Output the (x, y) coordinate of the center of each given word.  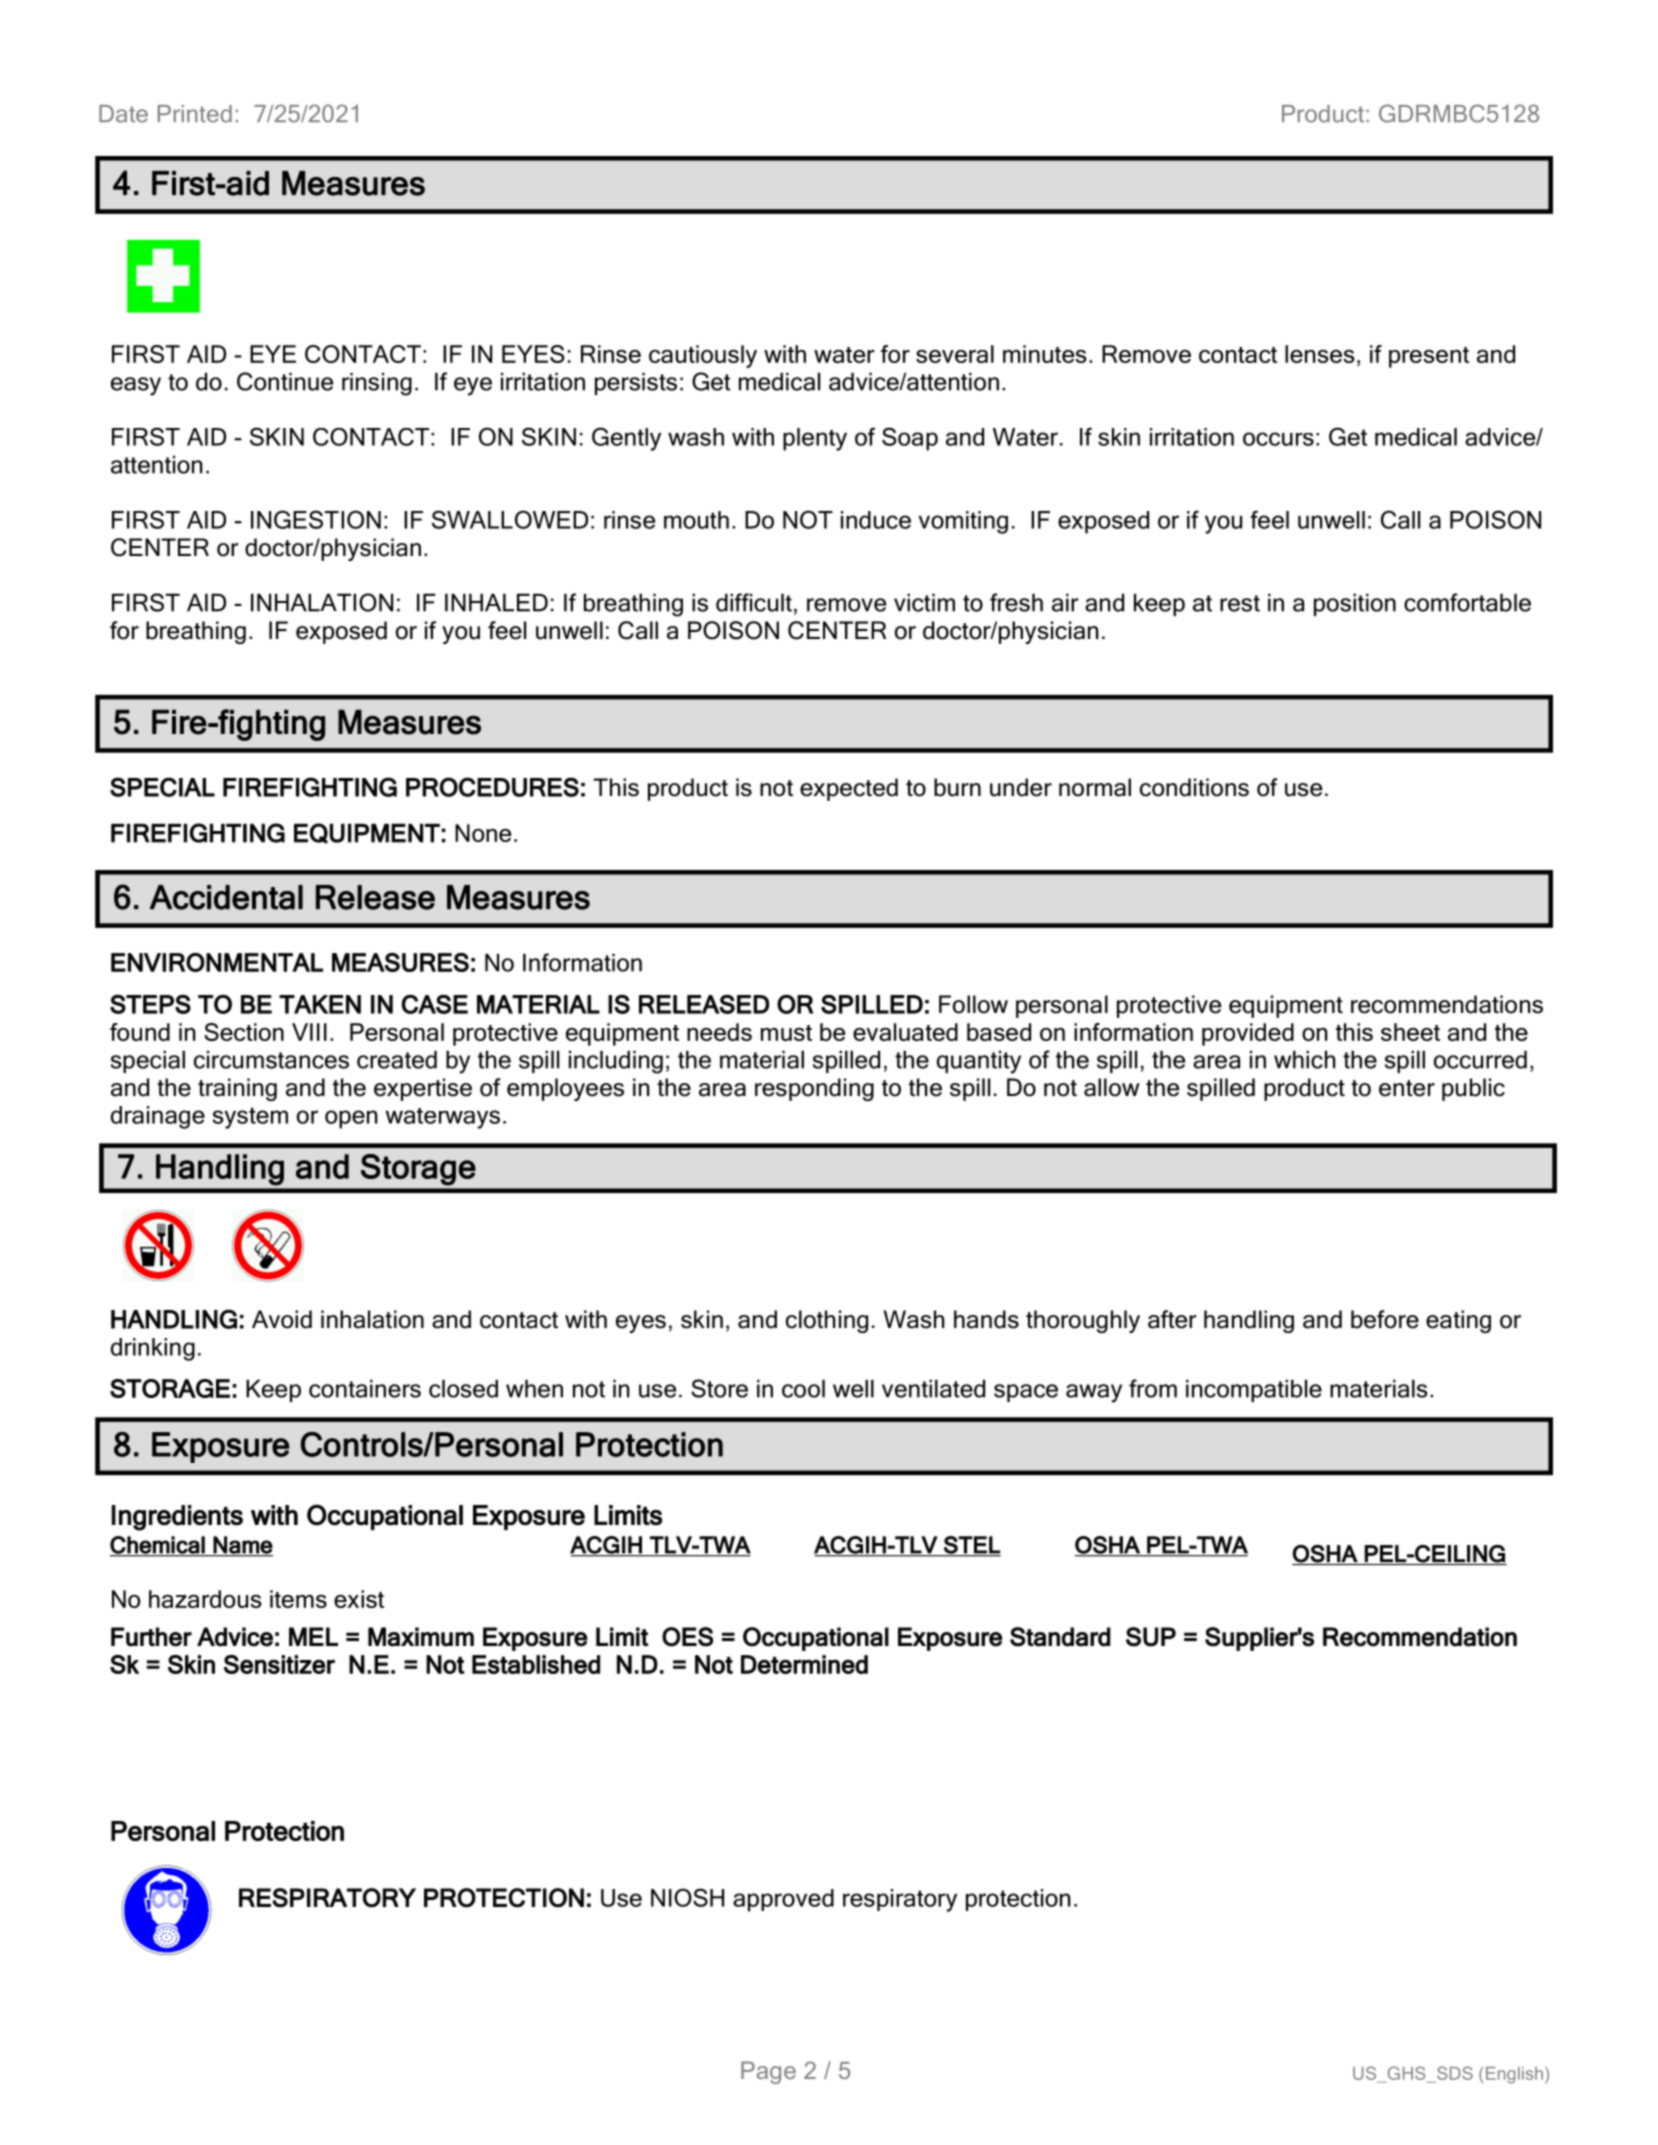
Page (768, 2072)
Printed (195, 114)
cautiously (703, 356)
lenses (1319, 354)
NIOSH (687, 1897)
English (1514, 2075)
